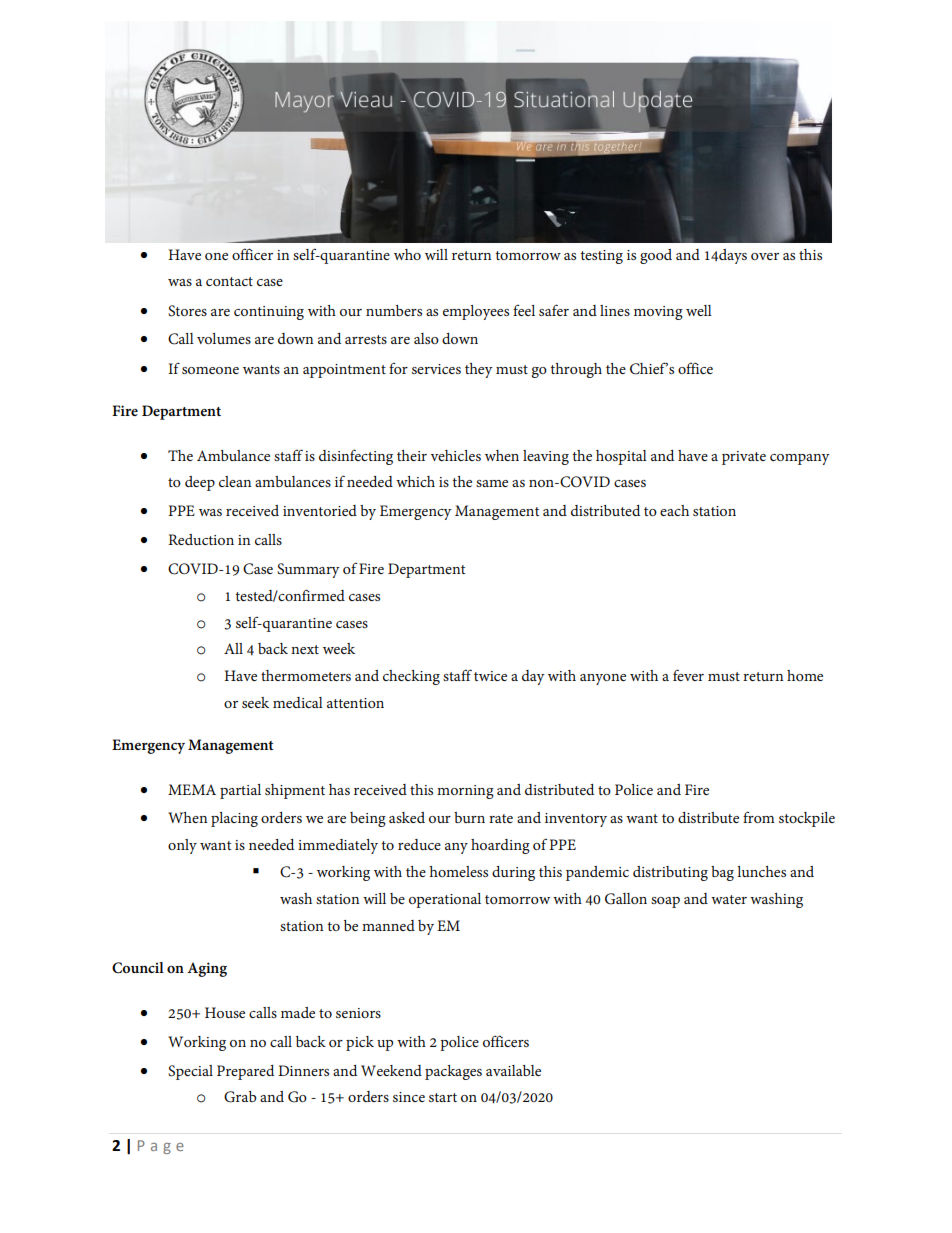 This image has width=952, height=1233. What do you see at coordinates (255, 702) in the image?
I see `seek` at bounding box center [255, 702].
